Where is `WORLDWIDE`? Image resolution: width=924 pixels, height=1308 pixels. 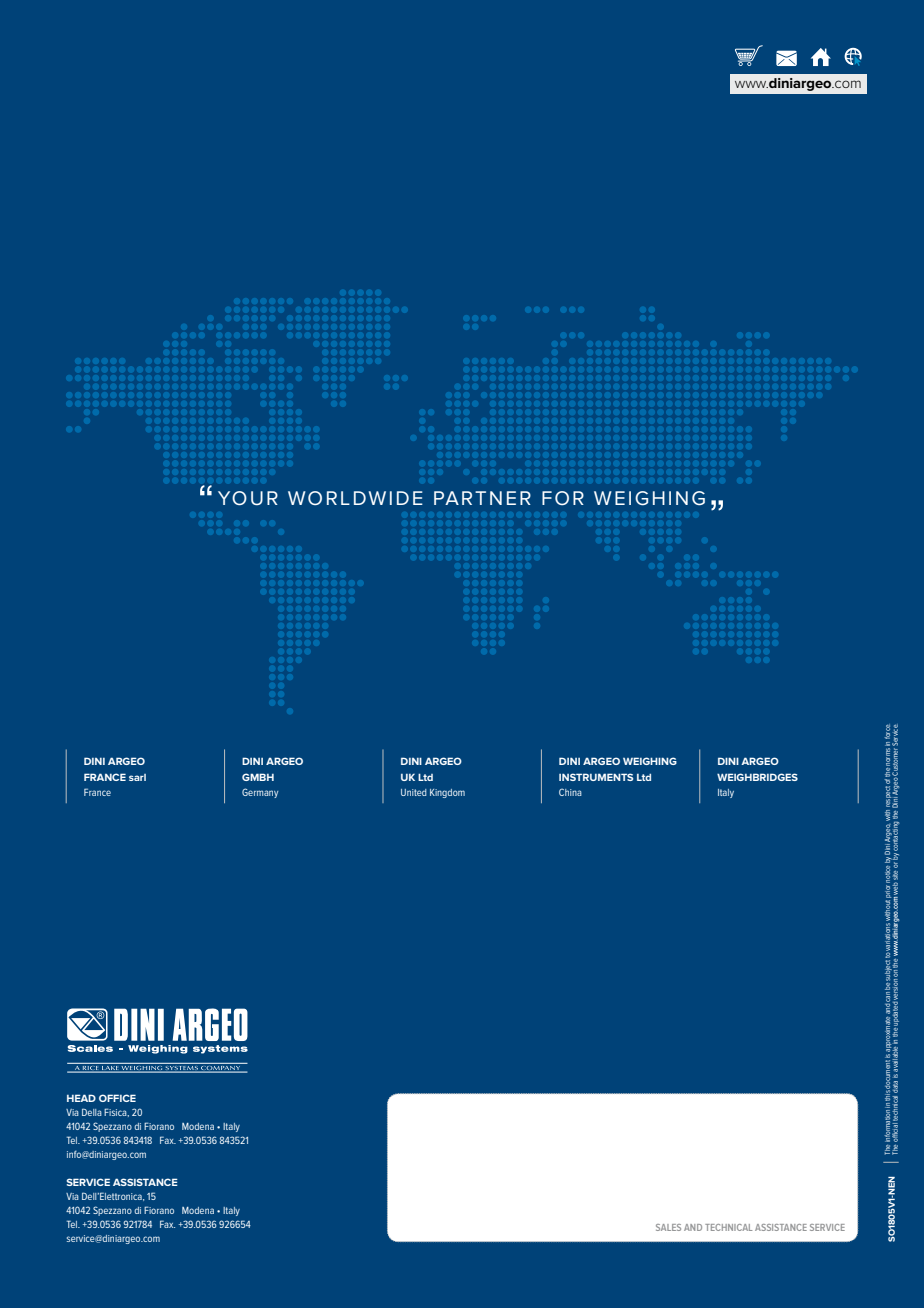
WORLDWIDE is located at coordinates (355, 498).
